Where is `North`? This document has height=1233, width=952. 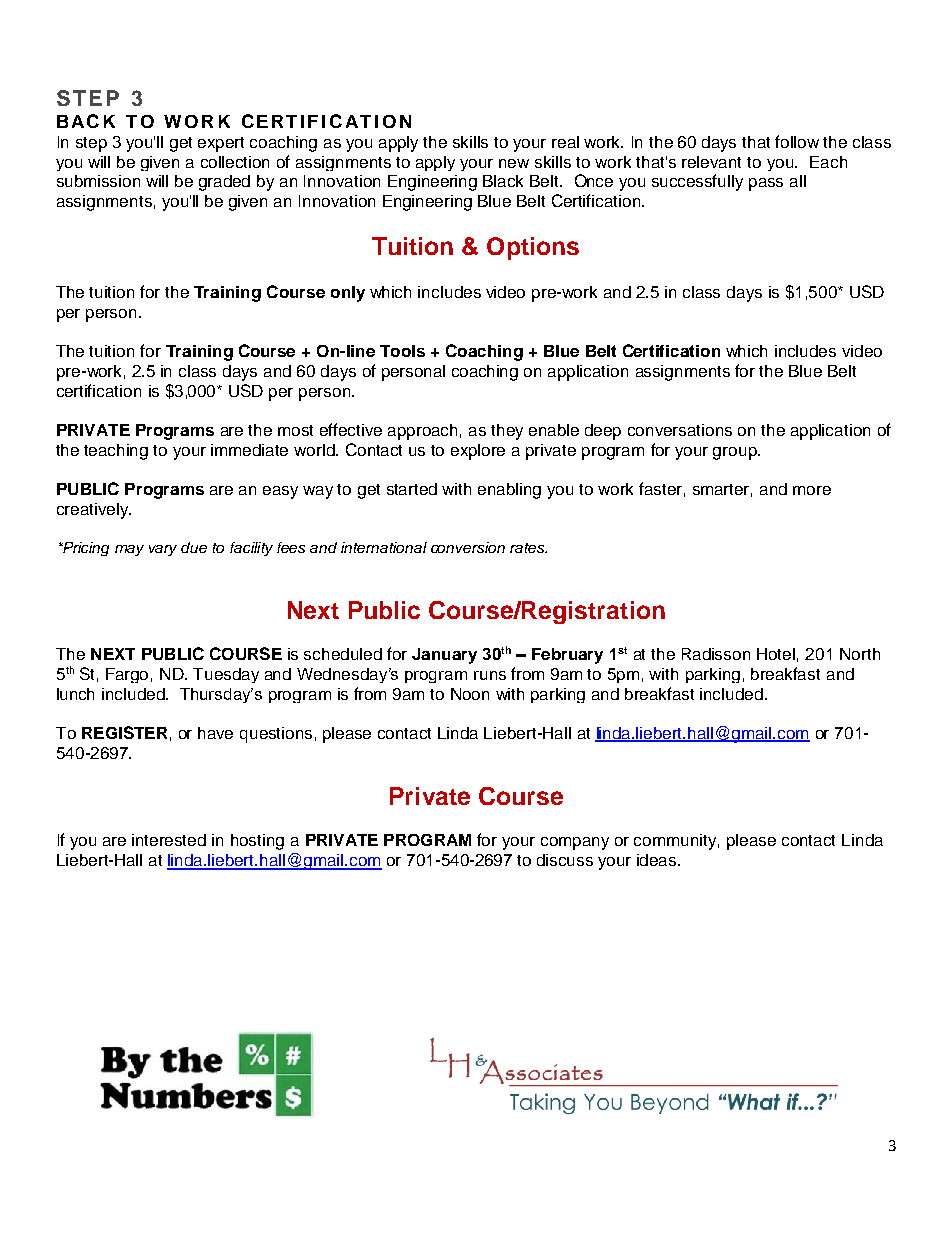 North is located at coordinates (860, 654).
